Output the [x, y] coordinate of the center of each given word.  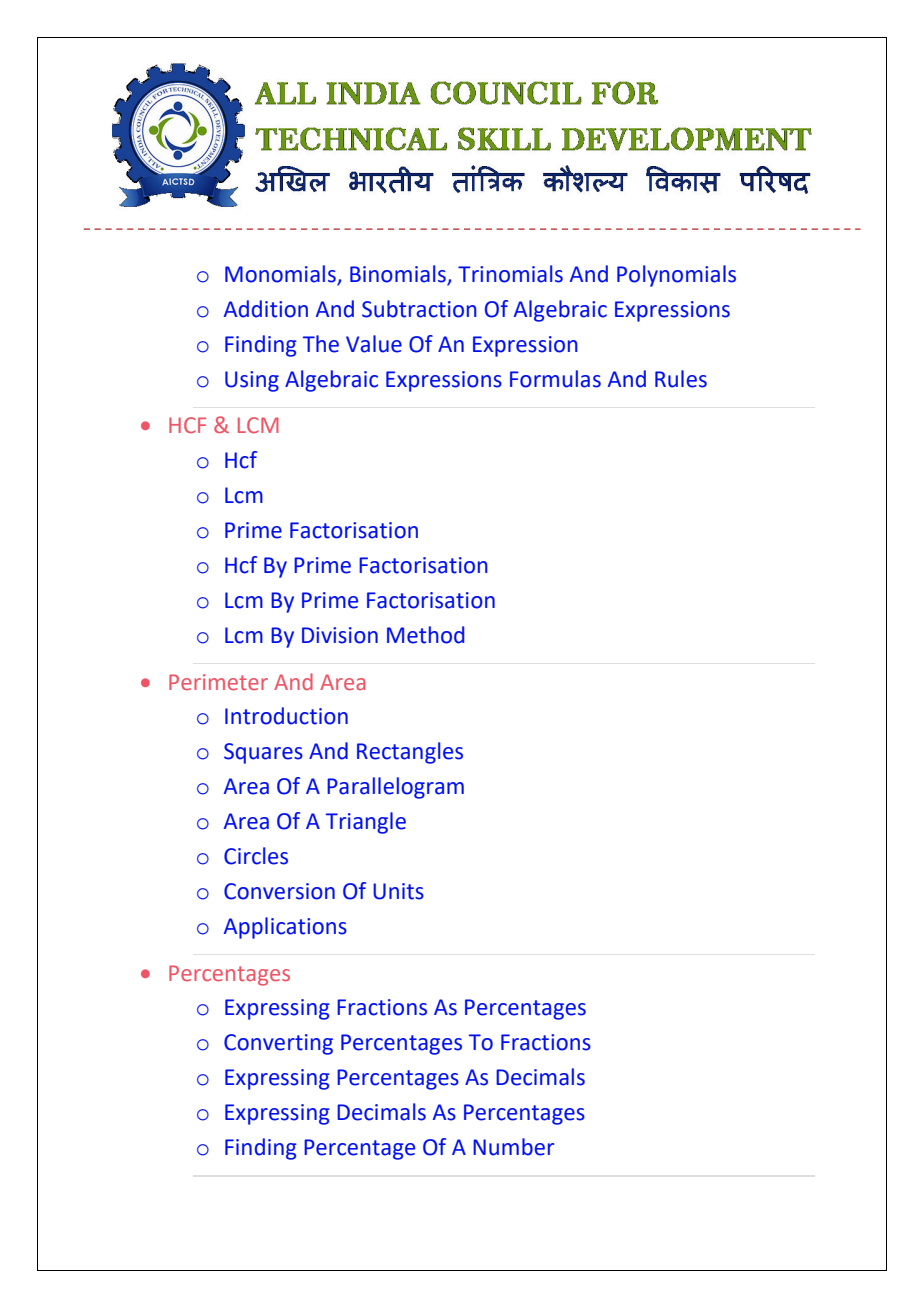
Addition [266, 309]
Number [513, 1147]
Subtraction [419, 309]
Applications [285, 928]
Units [398, 891]
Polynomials [676, 276]
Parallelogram [395, 788]
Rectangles [410, 753]
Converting [278, 1044]
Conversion [279, 891]
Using [252, 381]
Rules [681, 379]
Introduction [286, 716]
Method [425, 635]
